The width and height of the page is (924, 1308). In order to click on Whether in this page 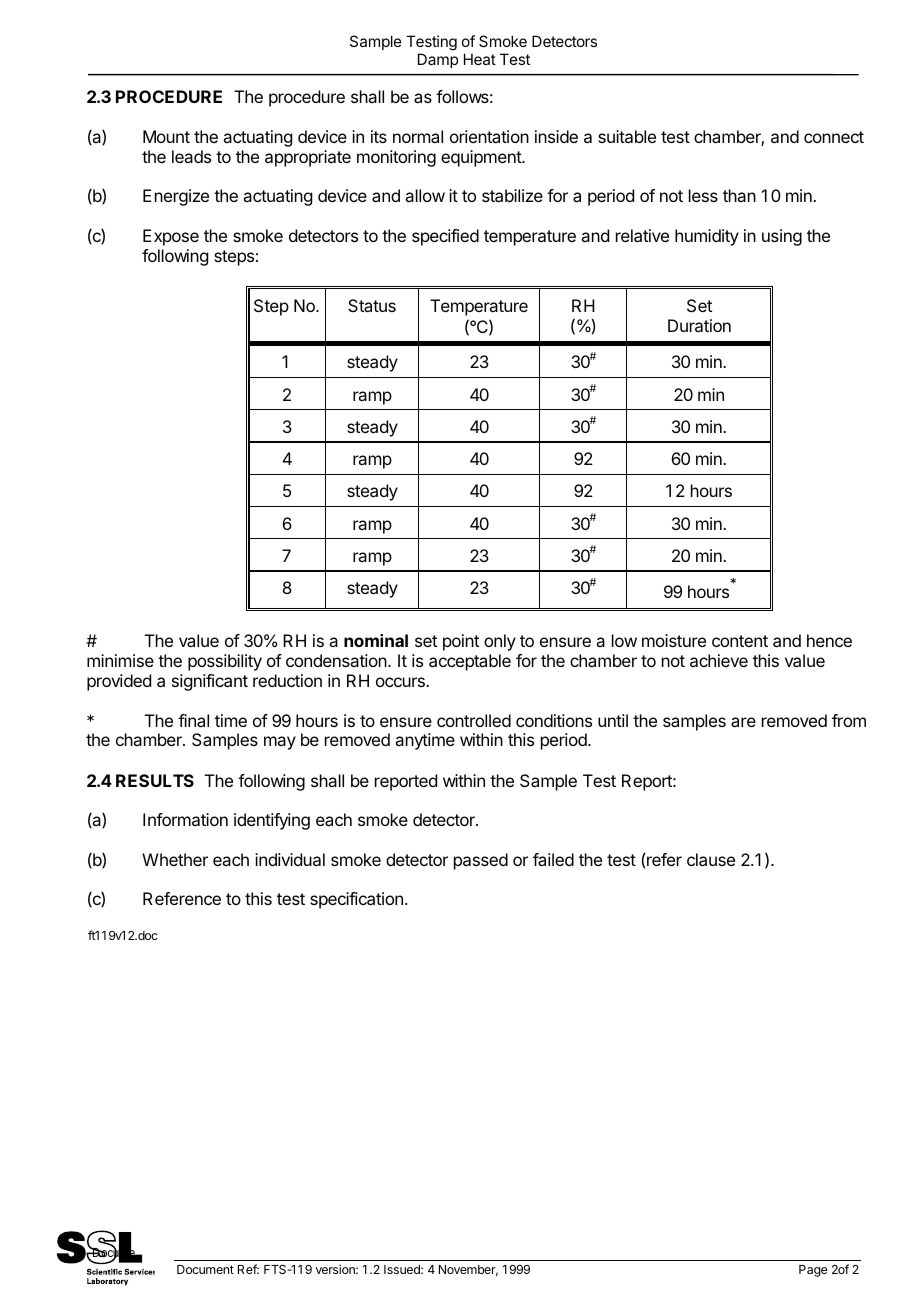, I will do `click(175, 859)`.
